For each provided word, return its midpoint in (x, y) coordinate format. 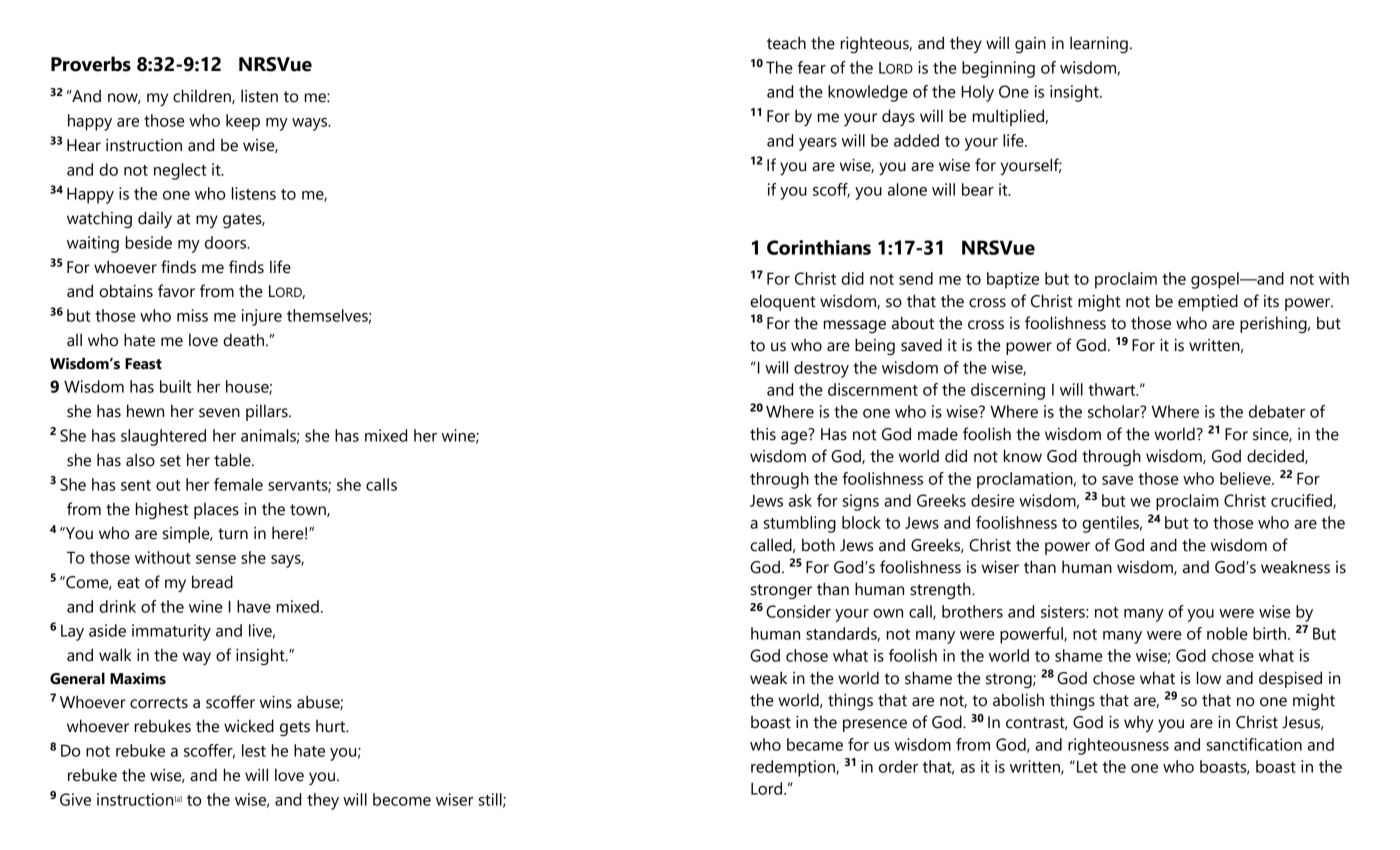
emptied (1208, 302)
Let (1087, 766)
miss (192, 315)
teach (786, 43)
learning (1099, 44)
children (203, 96)
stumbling (800, 524)
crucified (1302, 501)
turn (233, 534)
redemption (794, 768)
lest (254, 750)
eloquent (783, 302)
